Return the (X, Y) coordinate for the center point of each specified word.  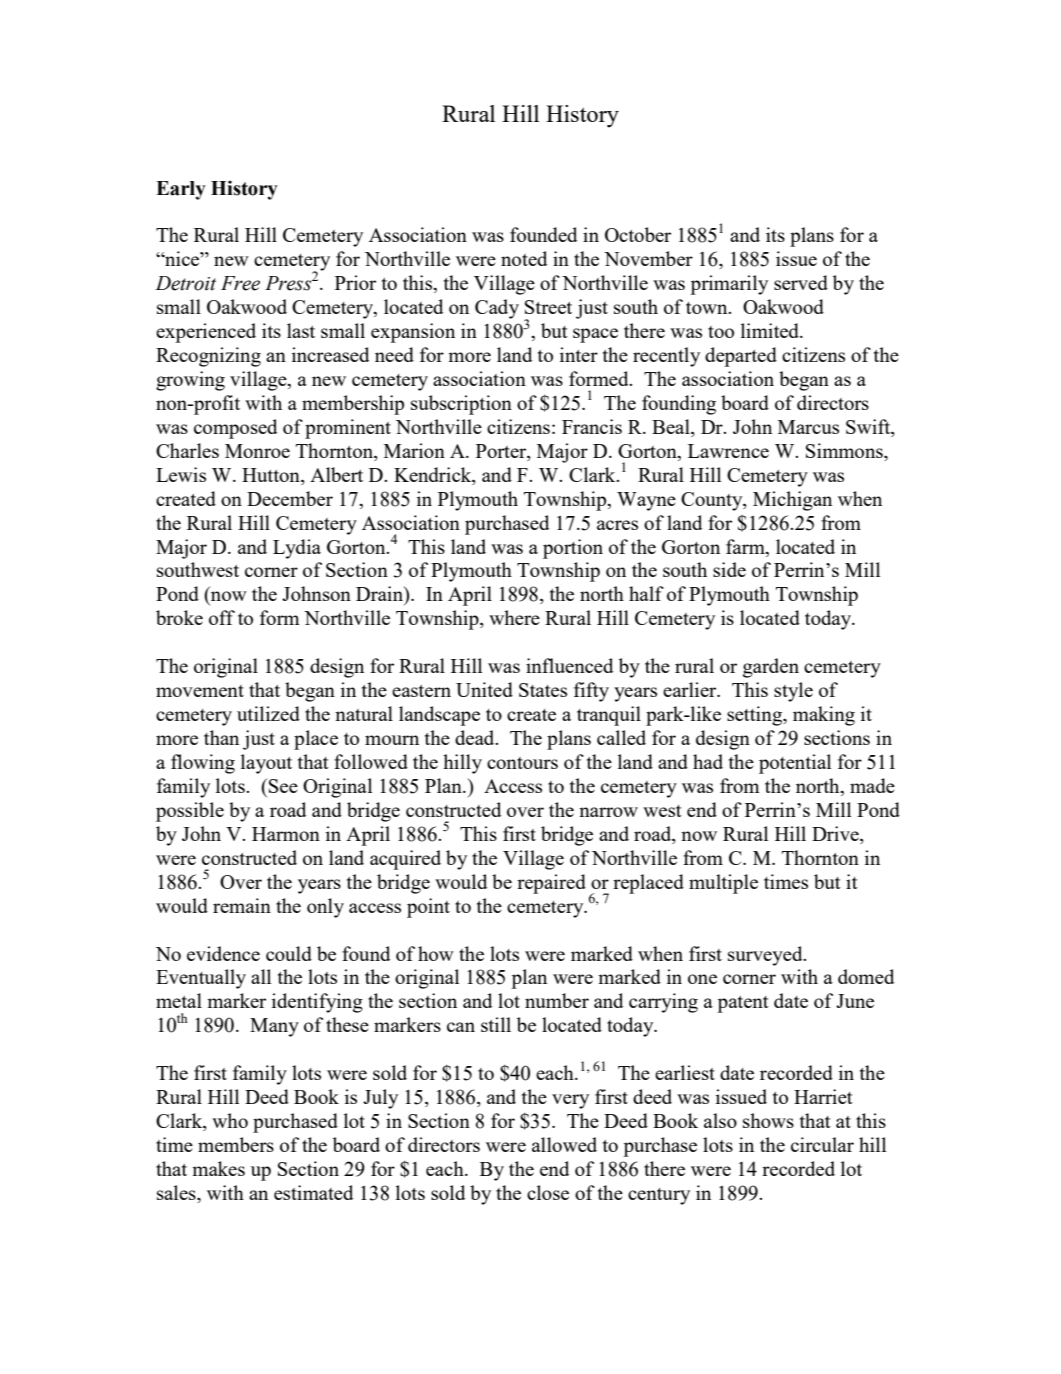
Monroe (257, 451)
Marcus (808, 427)
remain (242, 905)
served (801, 282)
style (793, 692)
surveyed (766, 956)
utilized (268, 713)
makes (218, 1168)
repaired (551, 884)
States (543, 690)
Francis (592, 426)
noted (524, 258)
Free (240, 283)
